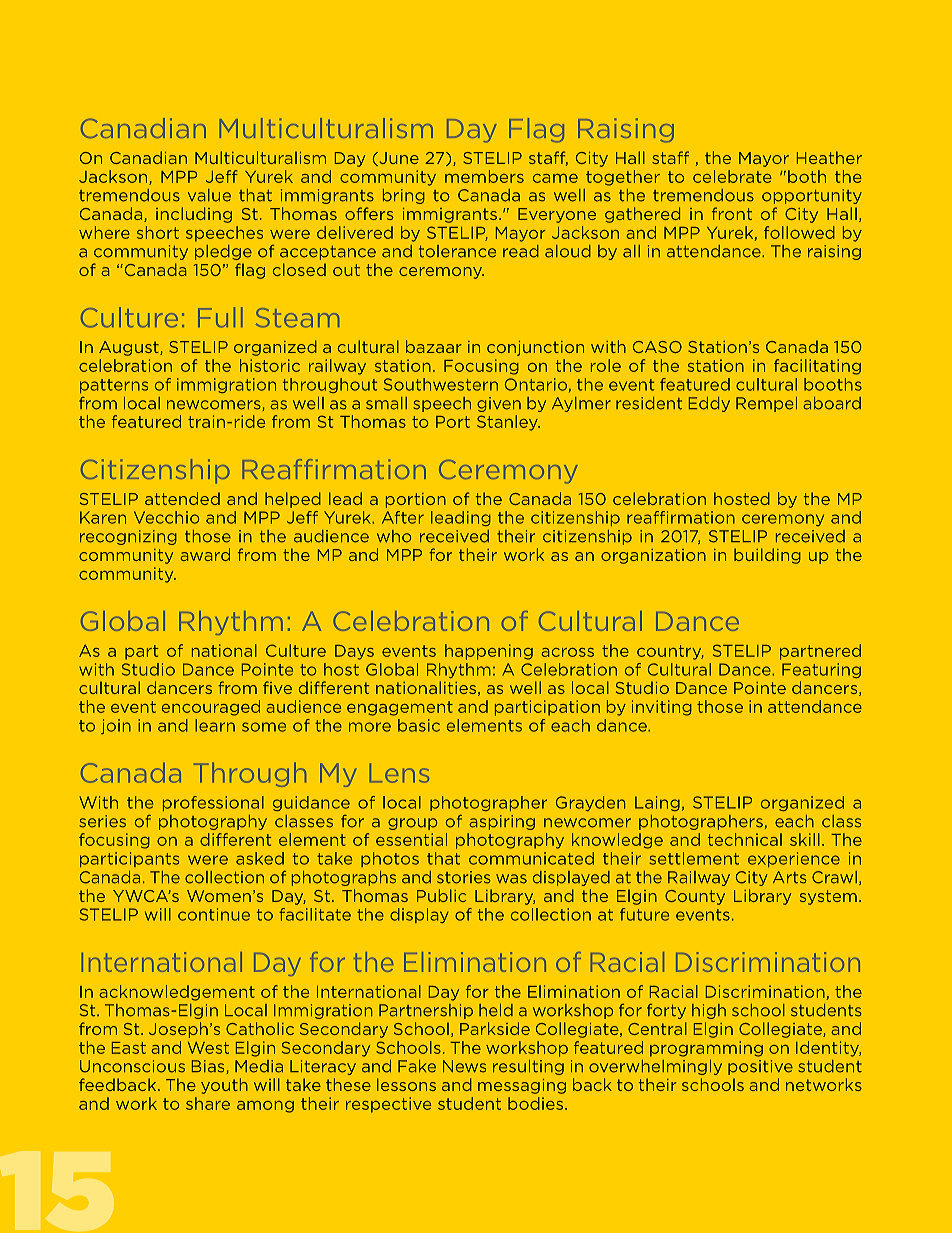  Describe the element at coordinates (767, 556) in the screenshot. I see `building` at that location.
